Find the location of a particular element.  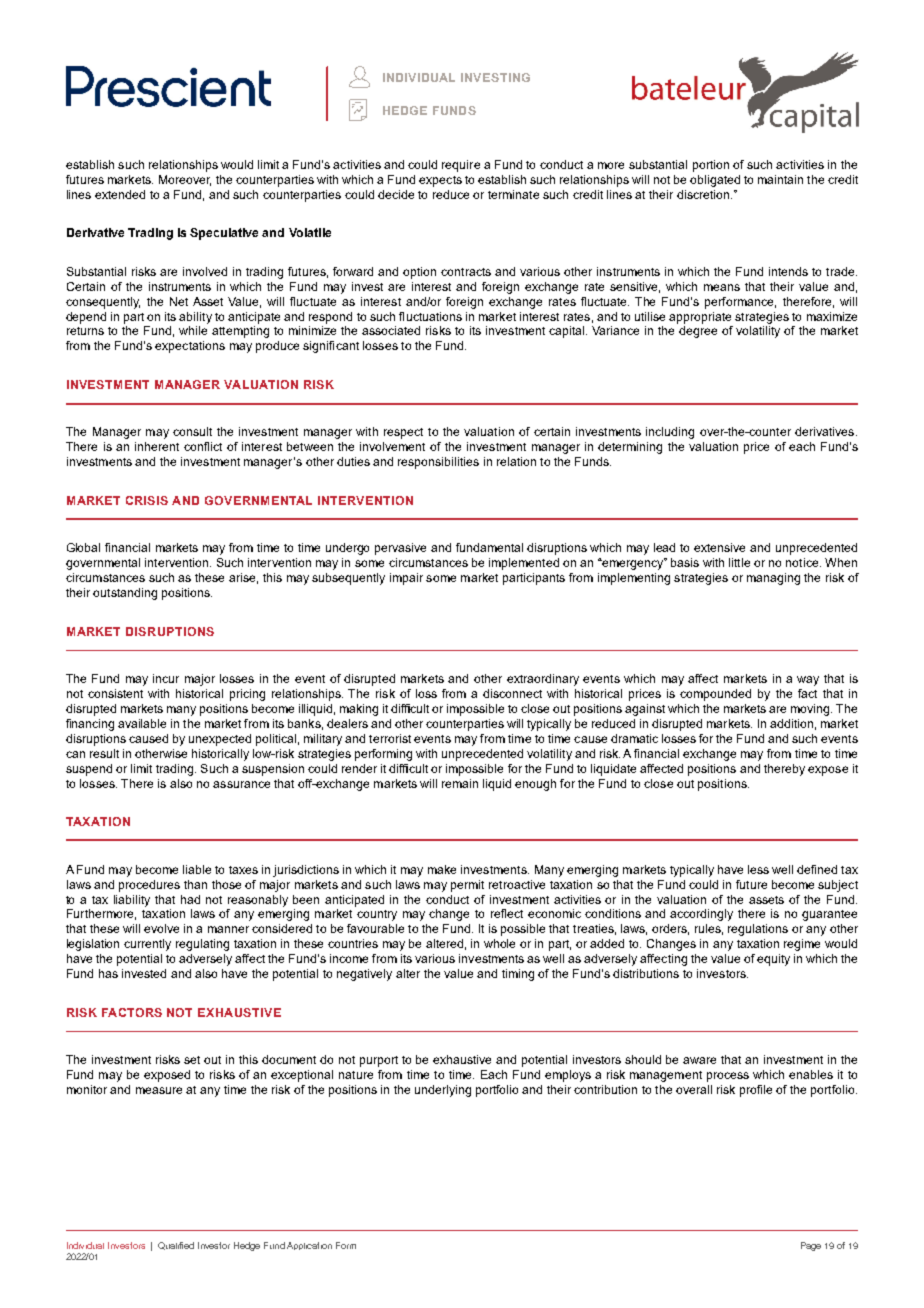

including is located at coordinates (670, 433).
